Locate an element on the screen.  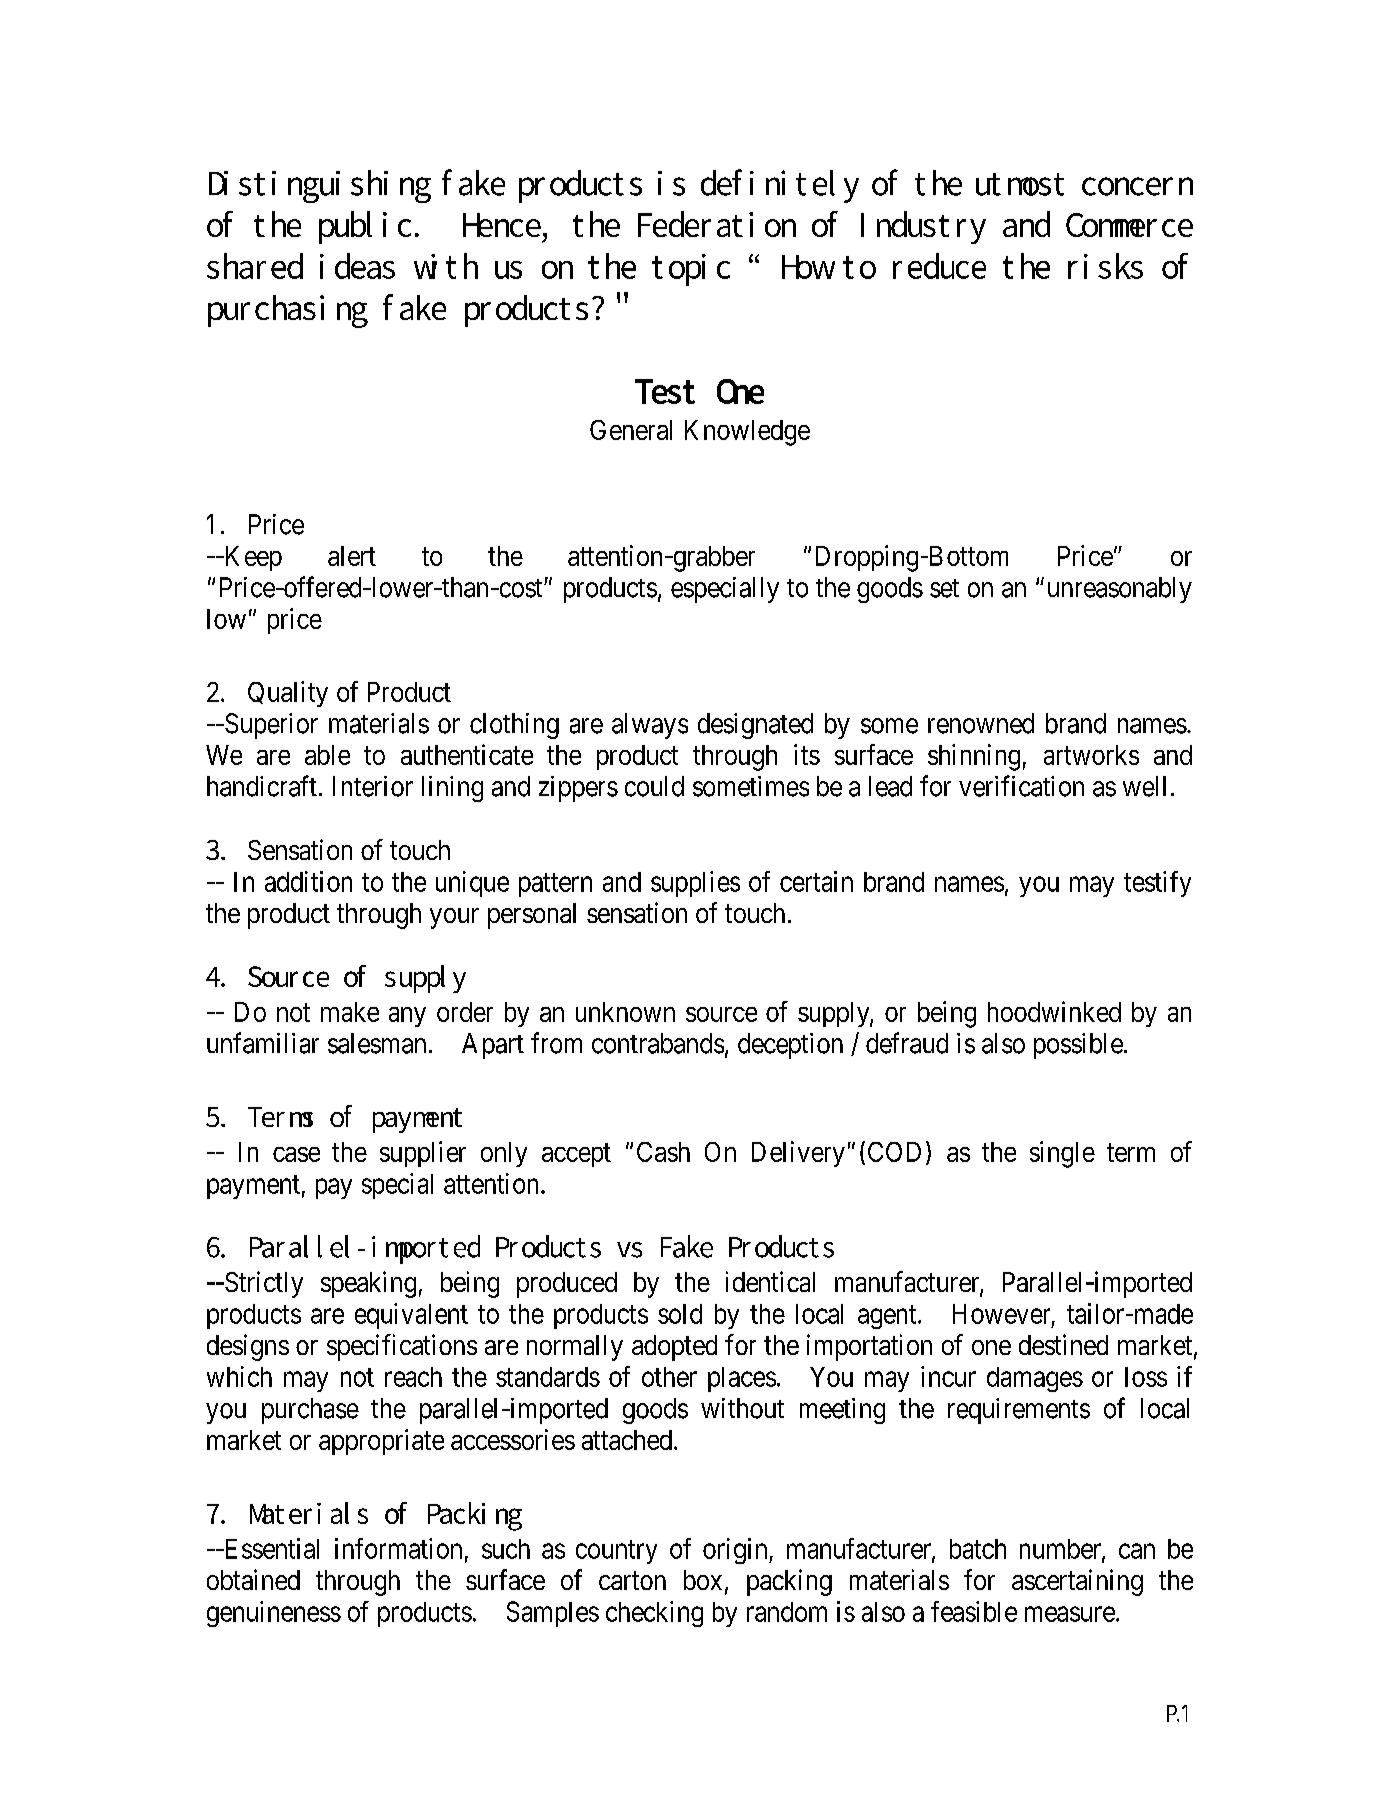
Cash is located at coordinates (663, 1152).
